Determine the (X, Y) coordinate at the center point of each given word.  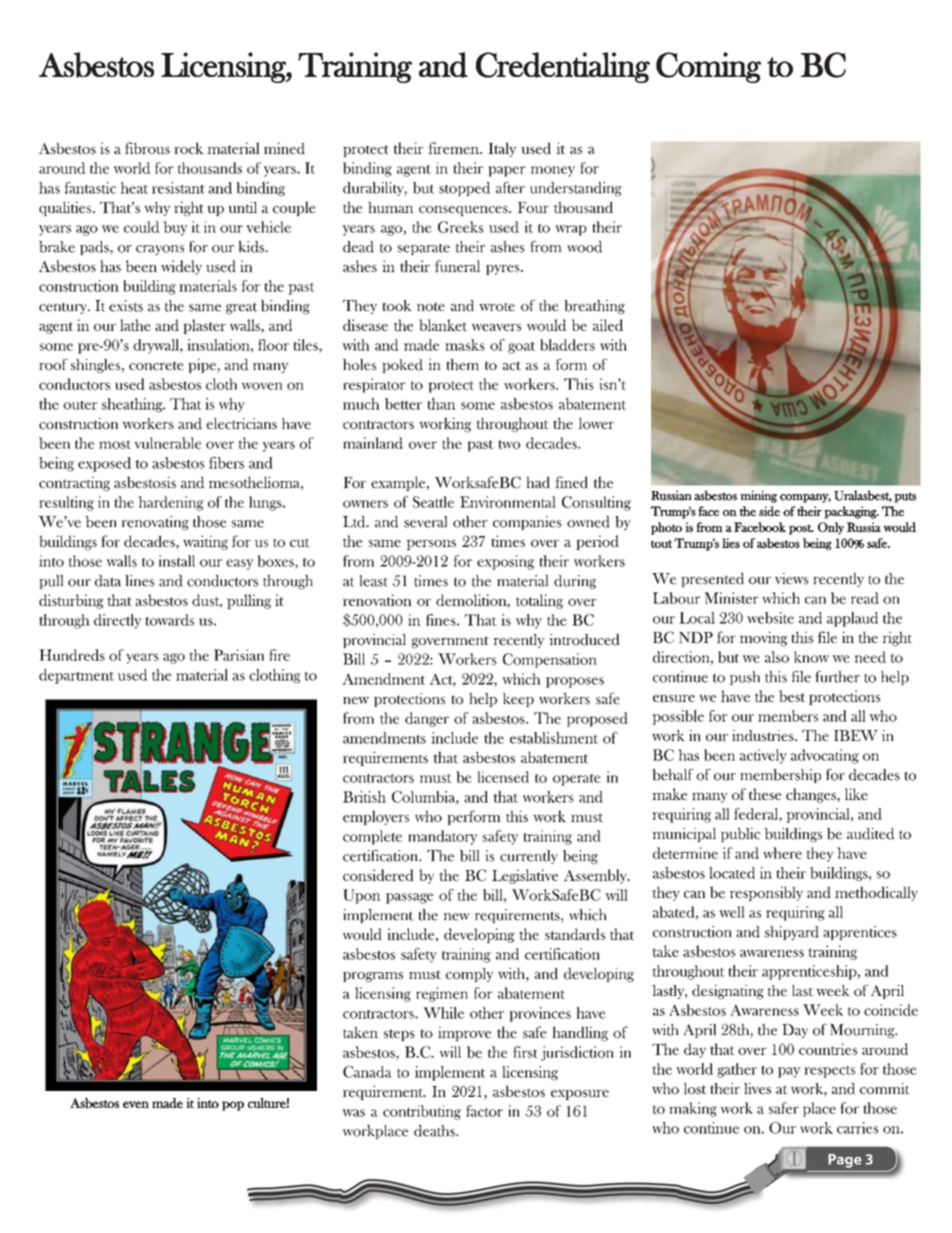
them (462, 364)
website (770, 618)
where (782, 853)
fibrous (147, 148)
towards (169, 620)
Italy (502, 149)
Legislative (525, 876)
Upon (362, 896)
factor (484, 1111)
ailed (608, 325)
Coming (708, 67)
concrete (156, 365)
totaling (539, 601)
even (136, 1104)
